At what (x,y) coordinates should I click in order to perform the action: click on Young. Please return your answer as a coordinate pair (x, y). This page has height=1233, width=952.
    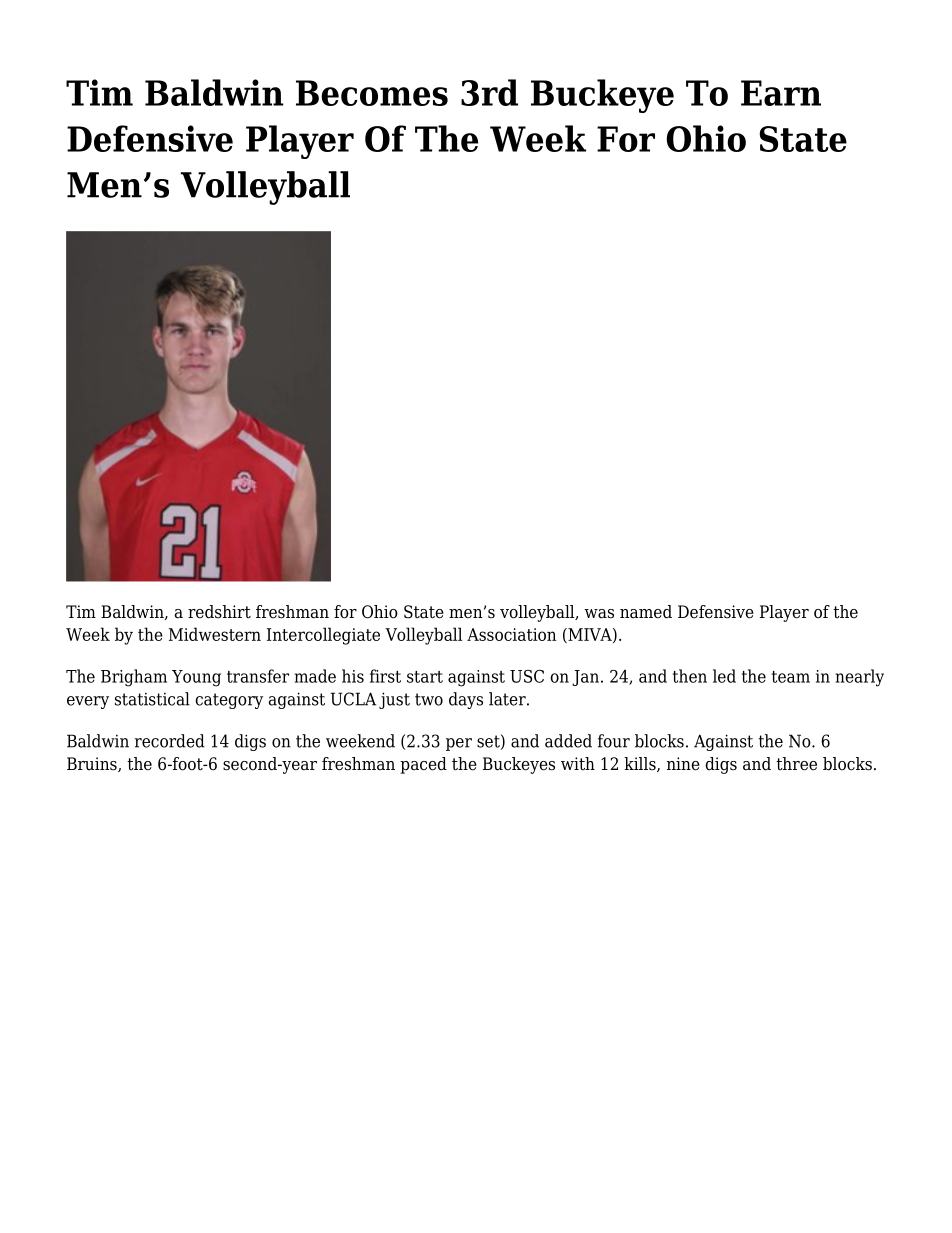
    Looking at the image, I should click on (196, 678).
